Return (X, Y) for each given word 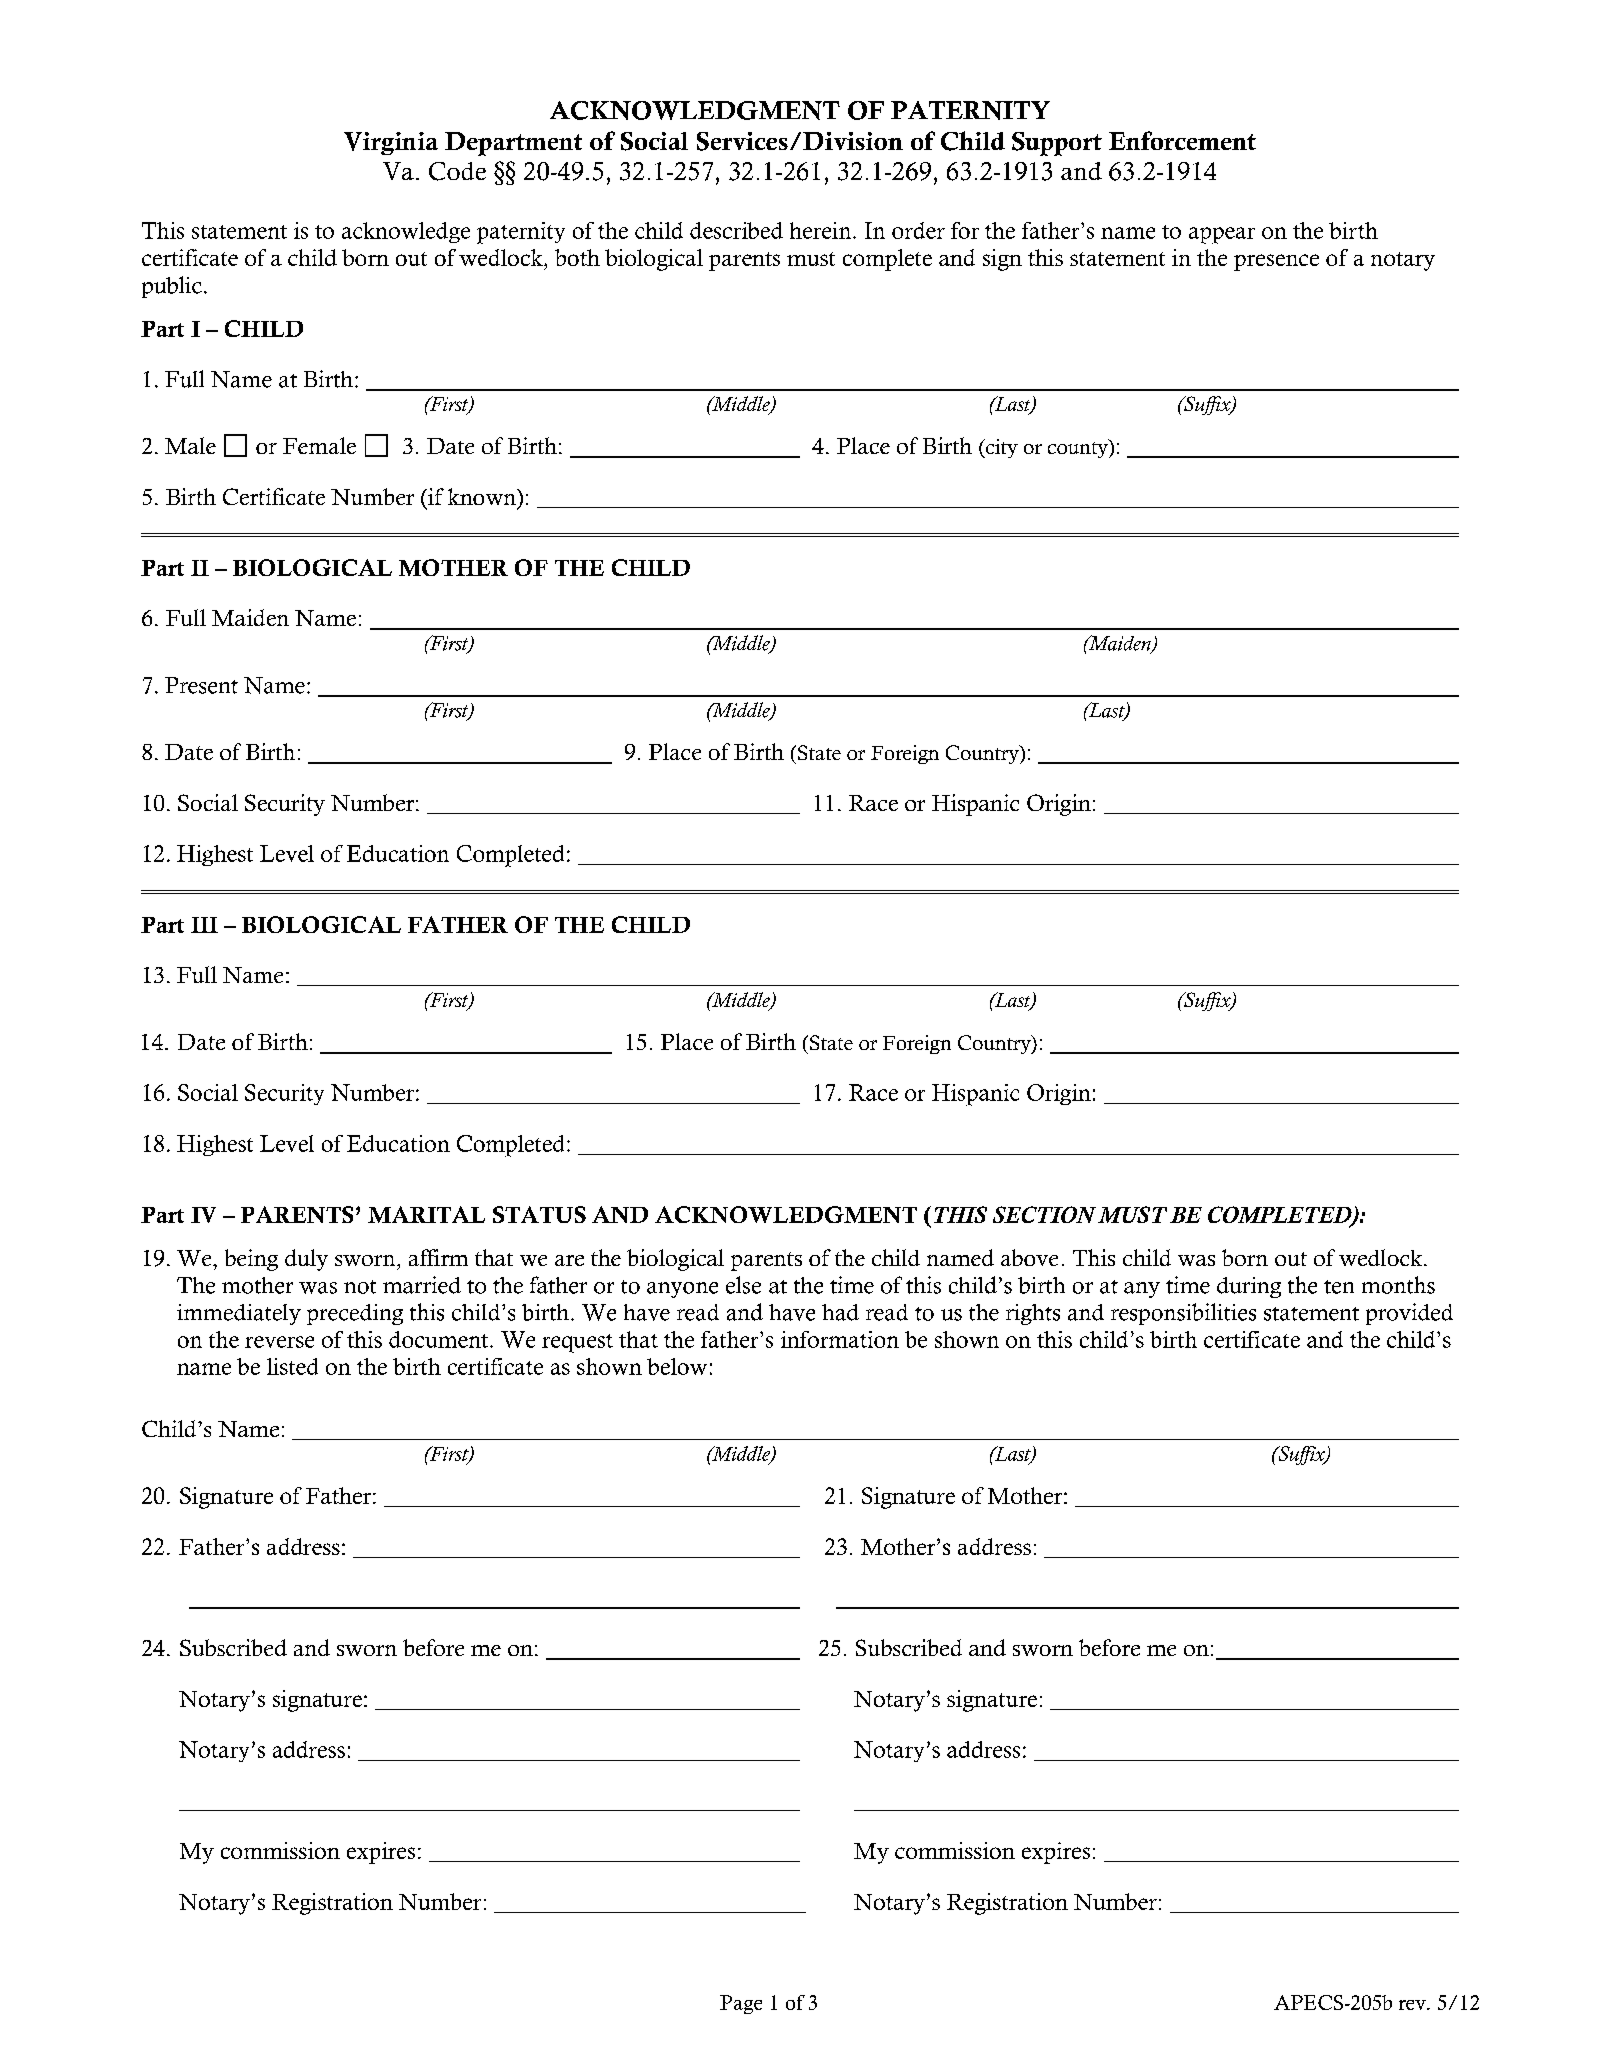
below (677, 1366)
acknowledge (406, 232)
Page (741, 2004)
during (1249, 1287)
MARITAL (426, 1214)
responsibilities (1183, 1314)
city (1000, 448)
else (743, 1285)
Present (201, 685)
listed (292, 1366)
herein (822, 230)
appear (1222, 235)
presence (1276, 262)
